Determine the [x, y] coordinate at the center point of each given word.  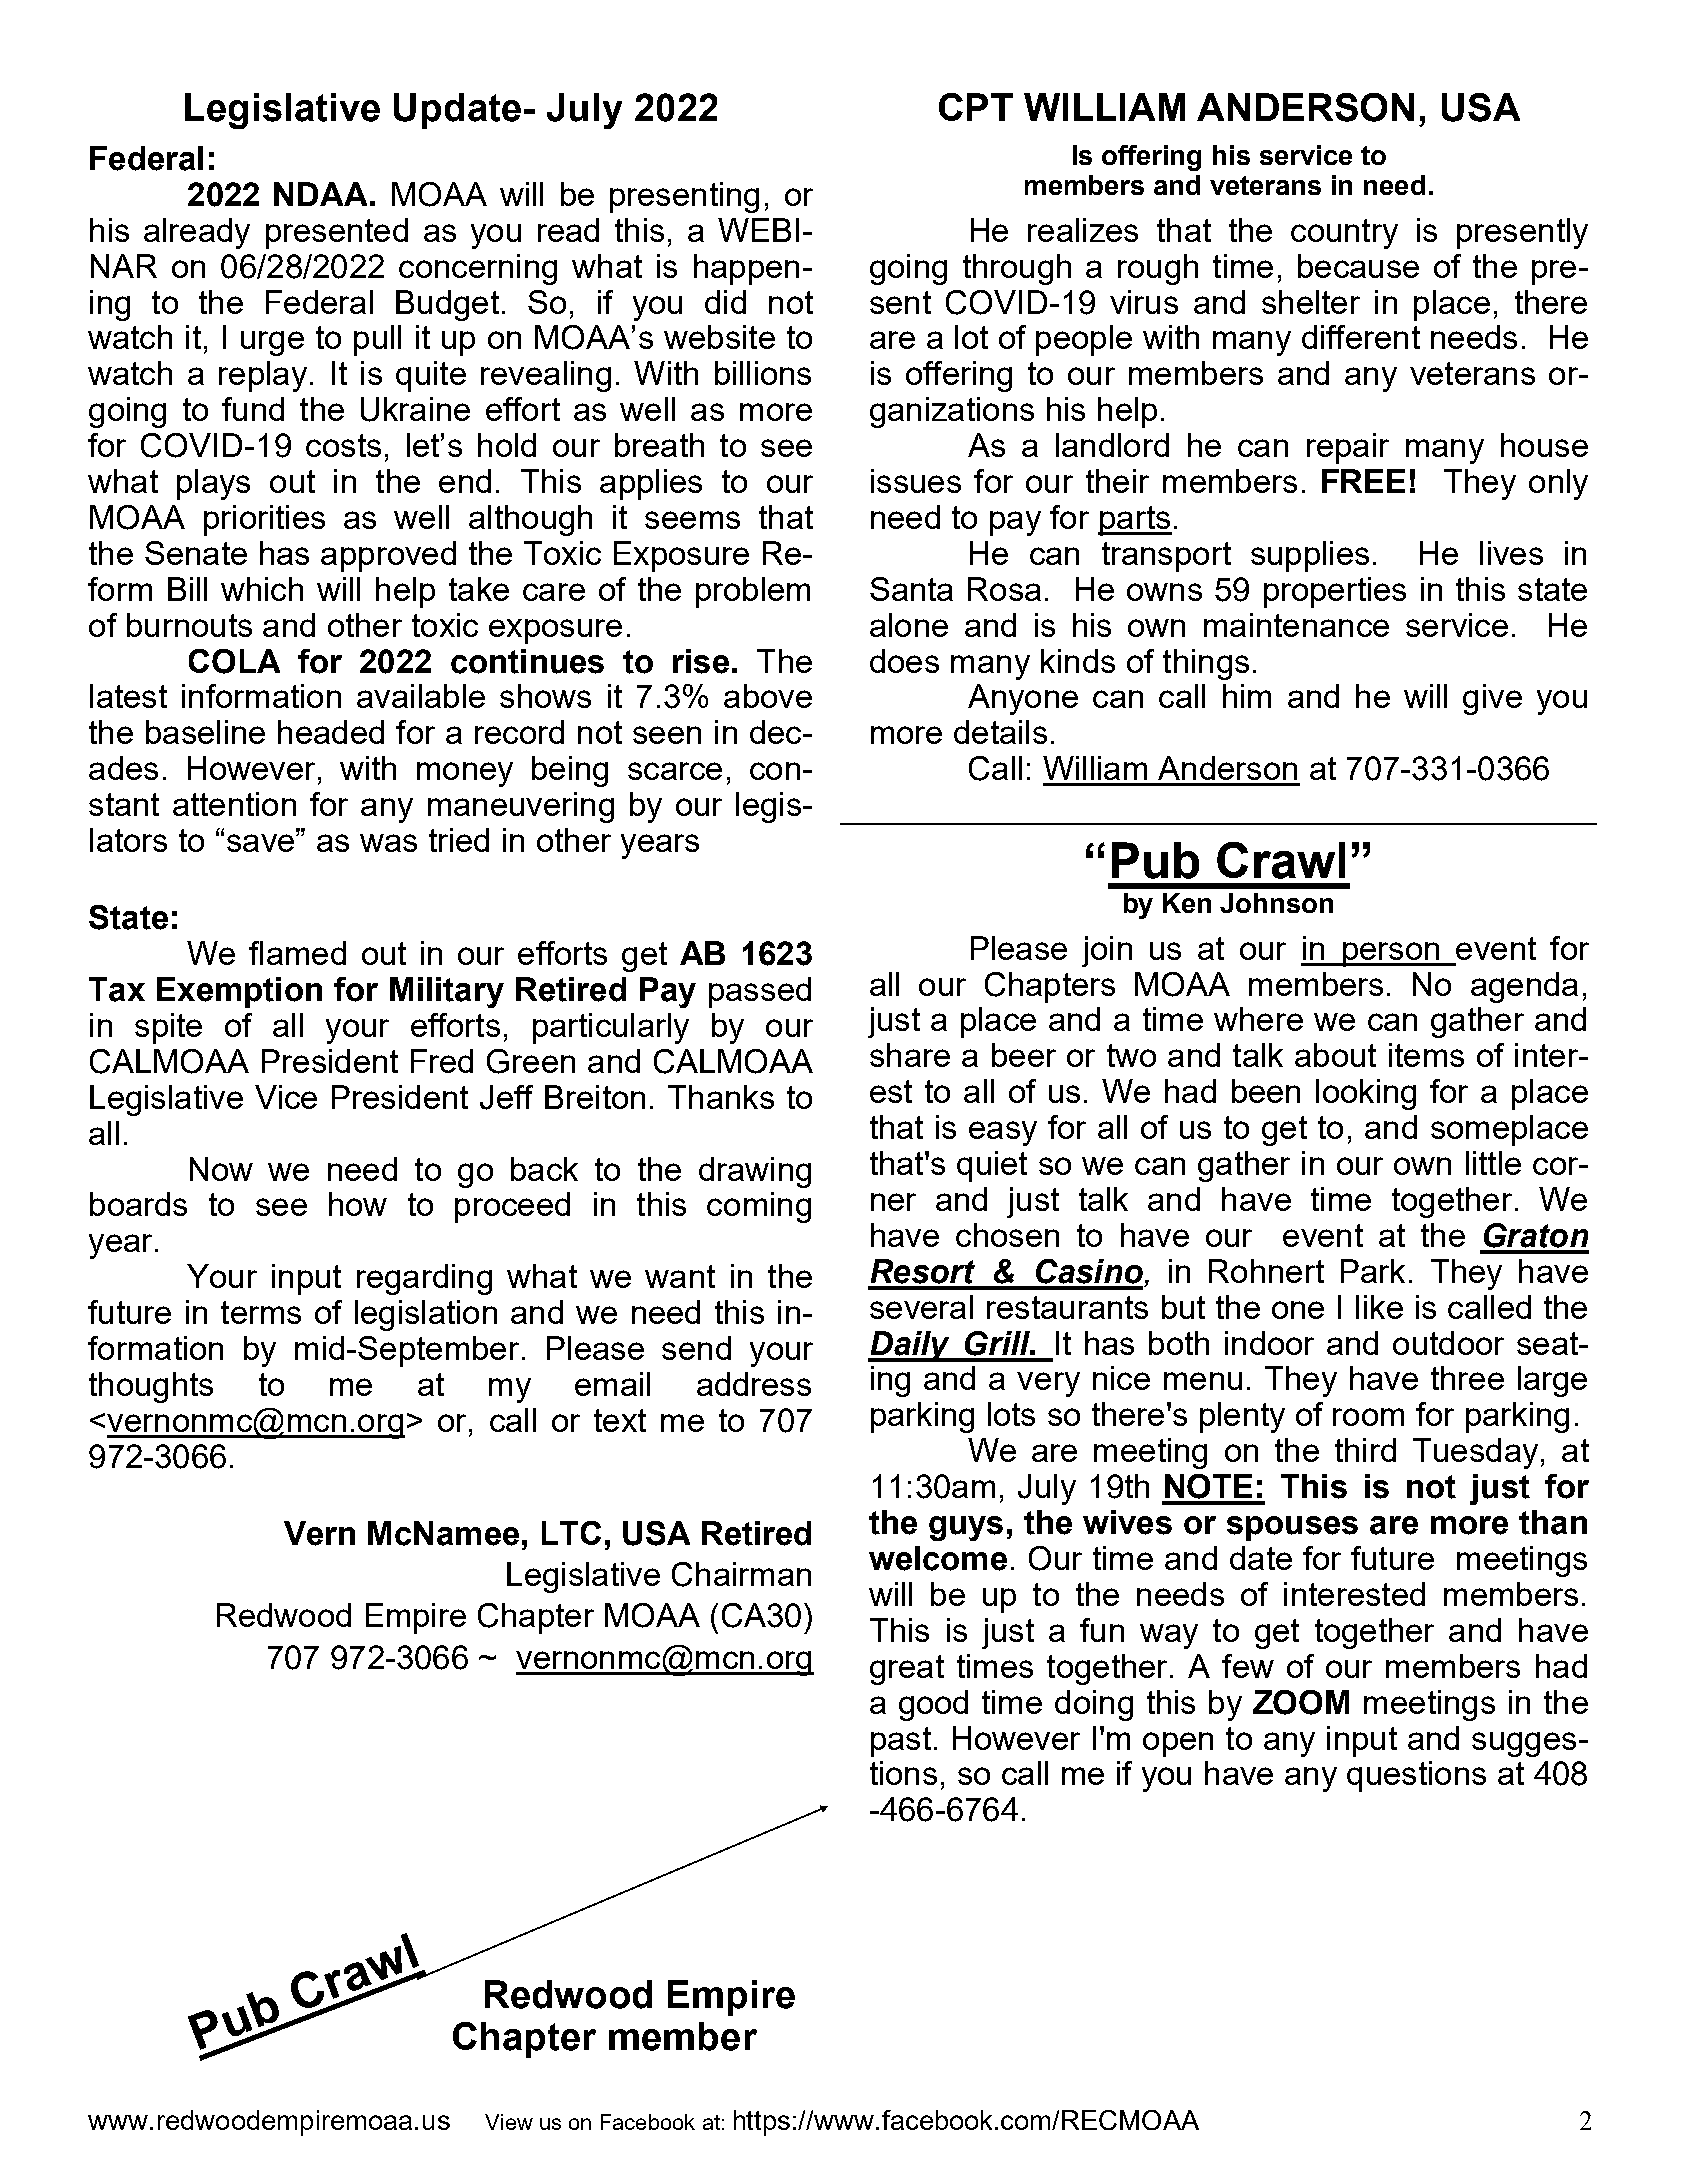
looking [1366, 1094]
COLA [234, 661]
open [1178, 1744]
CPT [976, 107]
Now [221, 1169]
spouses [1292, 1528]
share [910, 1055]
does [904, 661]
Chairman [741, 1574]
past [901, 1742]
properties [1335, 592]
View [509, 2122]
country [1344, 234]
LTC [571, 1533]
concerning [478, 269]
